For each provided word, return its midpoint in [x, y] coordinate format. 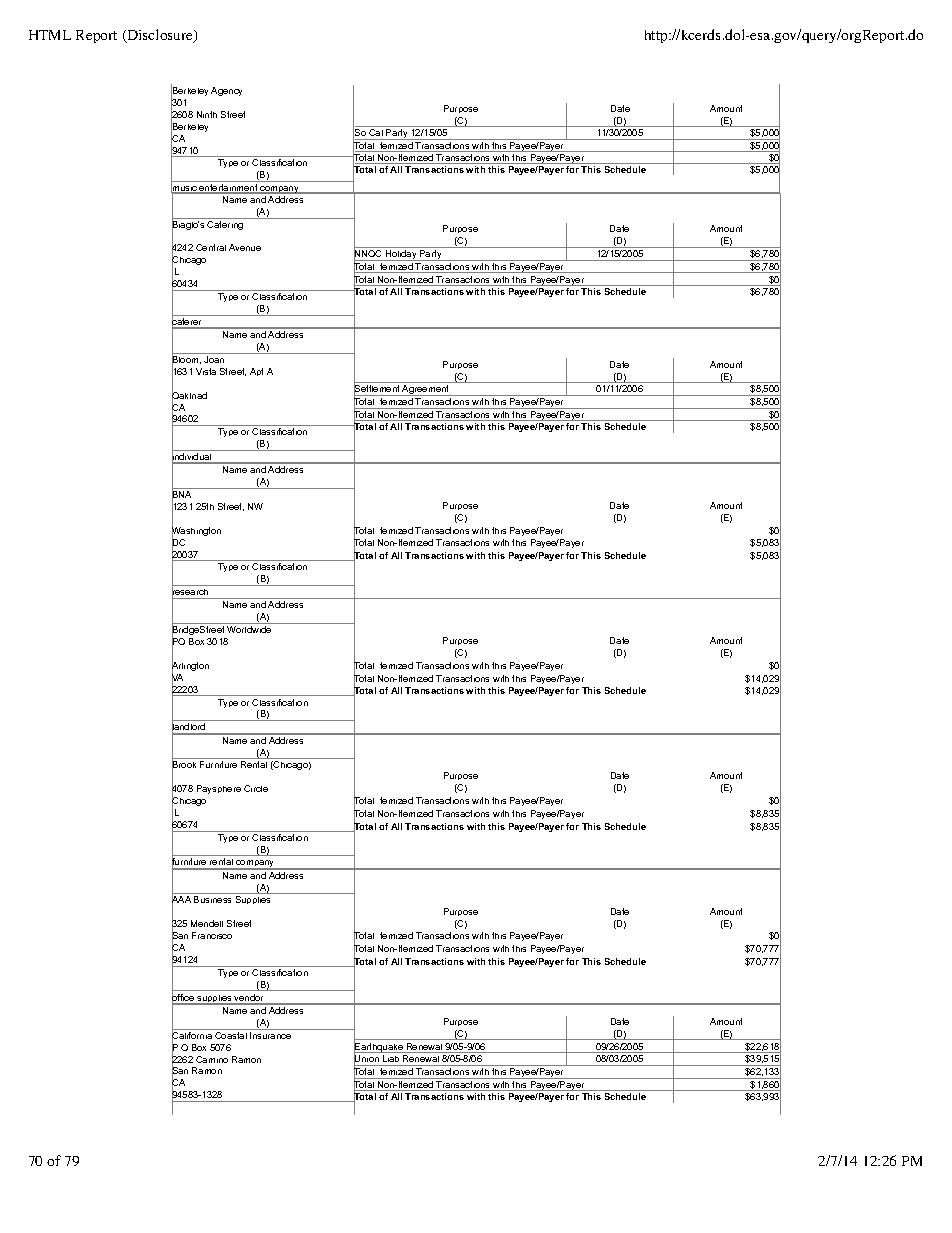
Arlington [190, 667]
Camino [212, 1059]
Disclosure [160, 36]
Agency [226, 91]
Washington [196, 532]
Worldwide [249, 629]
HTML [50, 35]
